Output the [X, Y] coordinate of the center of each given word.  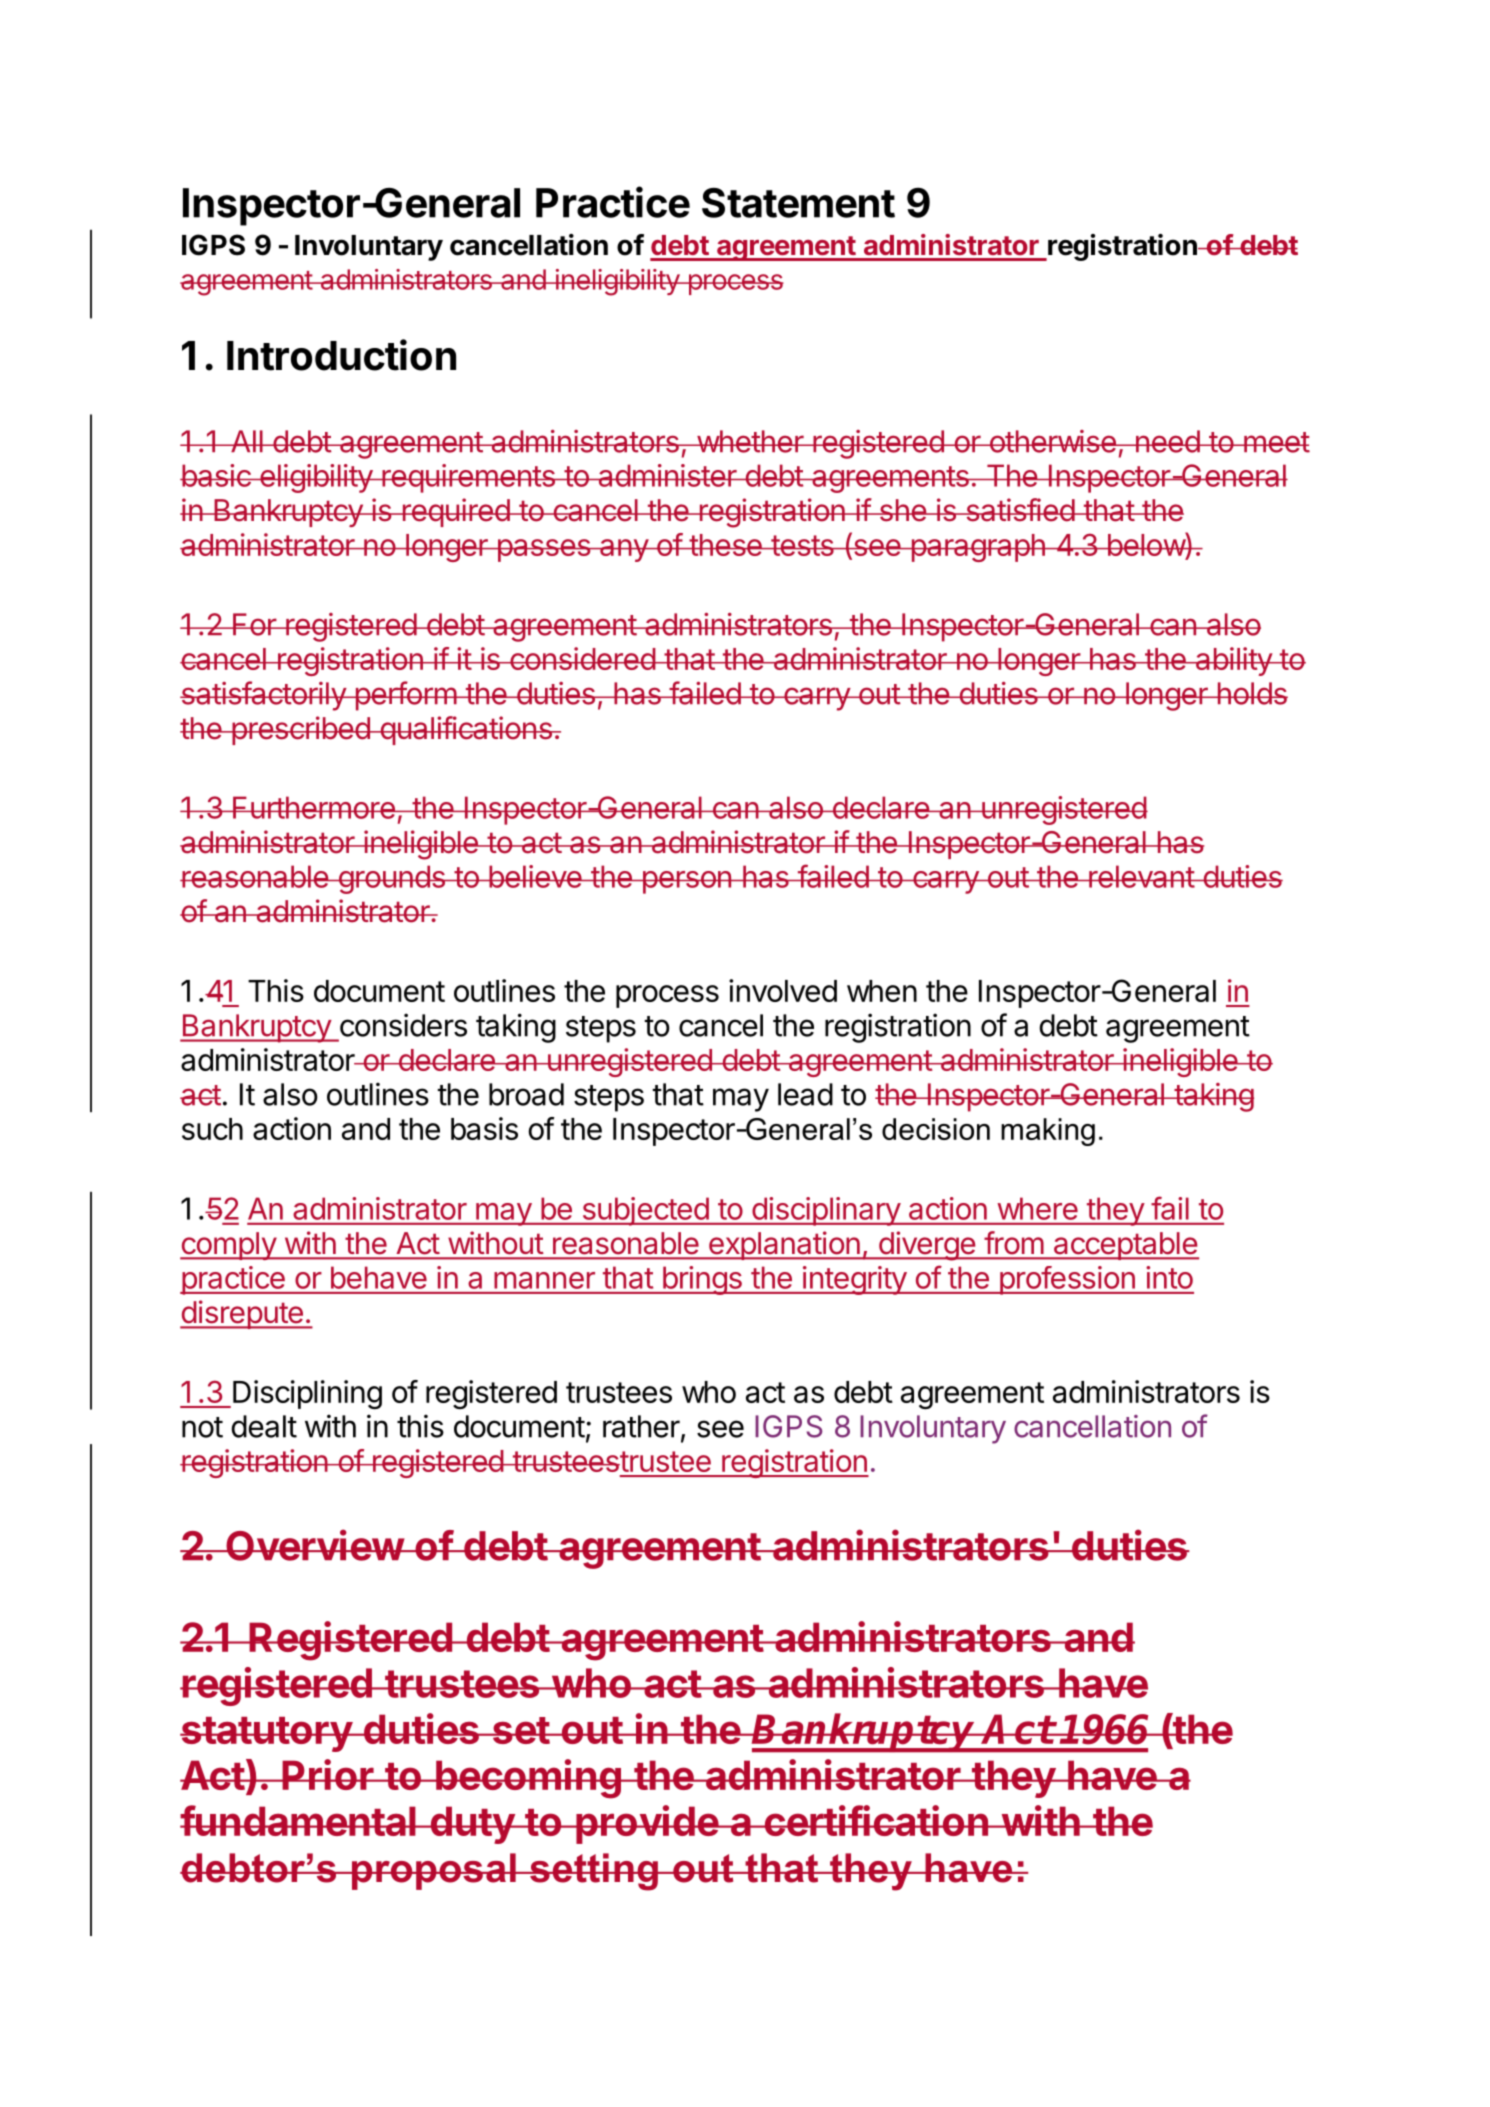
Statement [798, 203]
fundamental [299, 1820]
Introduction [341, 355]
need [1167, 441]
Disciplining [307, 1395]
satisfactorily [264, 696]
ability [1233, 661]
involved [783, 990]
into [1169, 1277]
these [725, 545]
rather [642, 1427]
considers [403, 1025]
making [1048, 1132]
